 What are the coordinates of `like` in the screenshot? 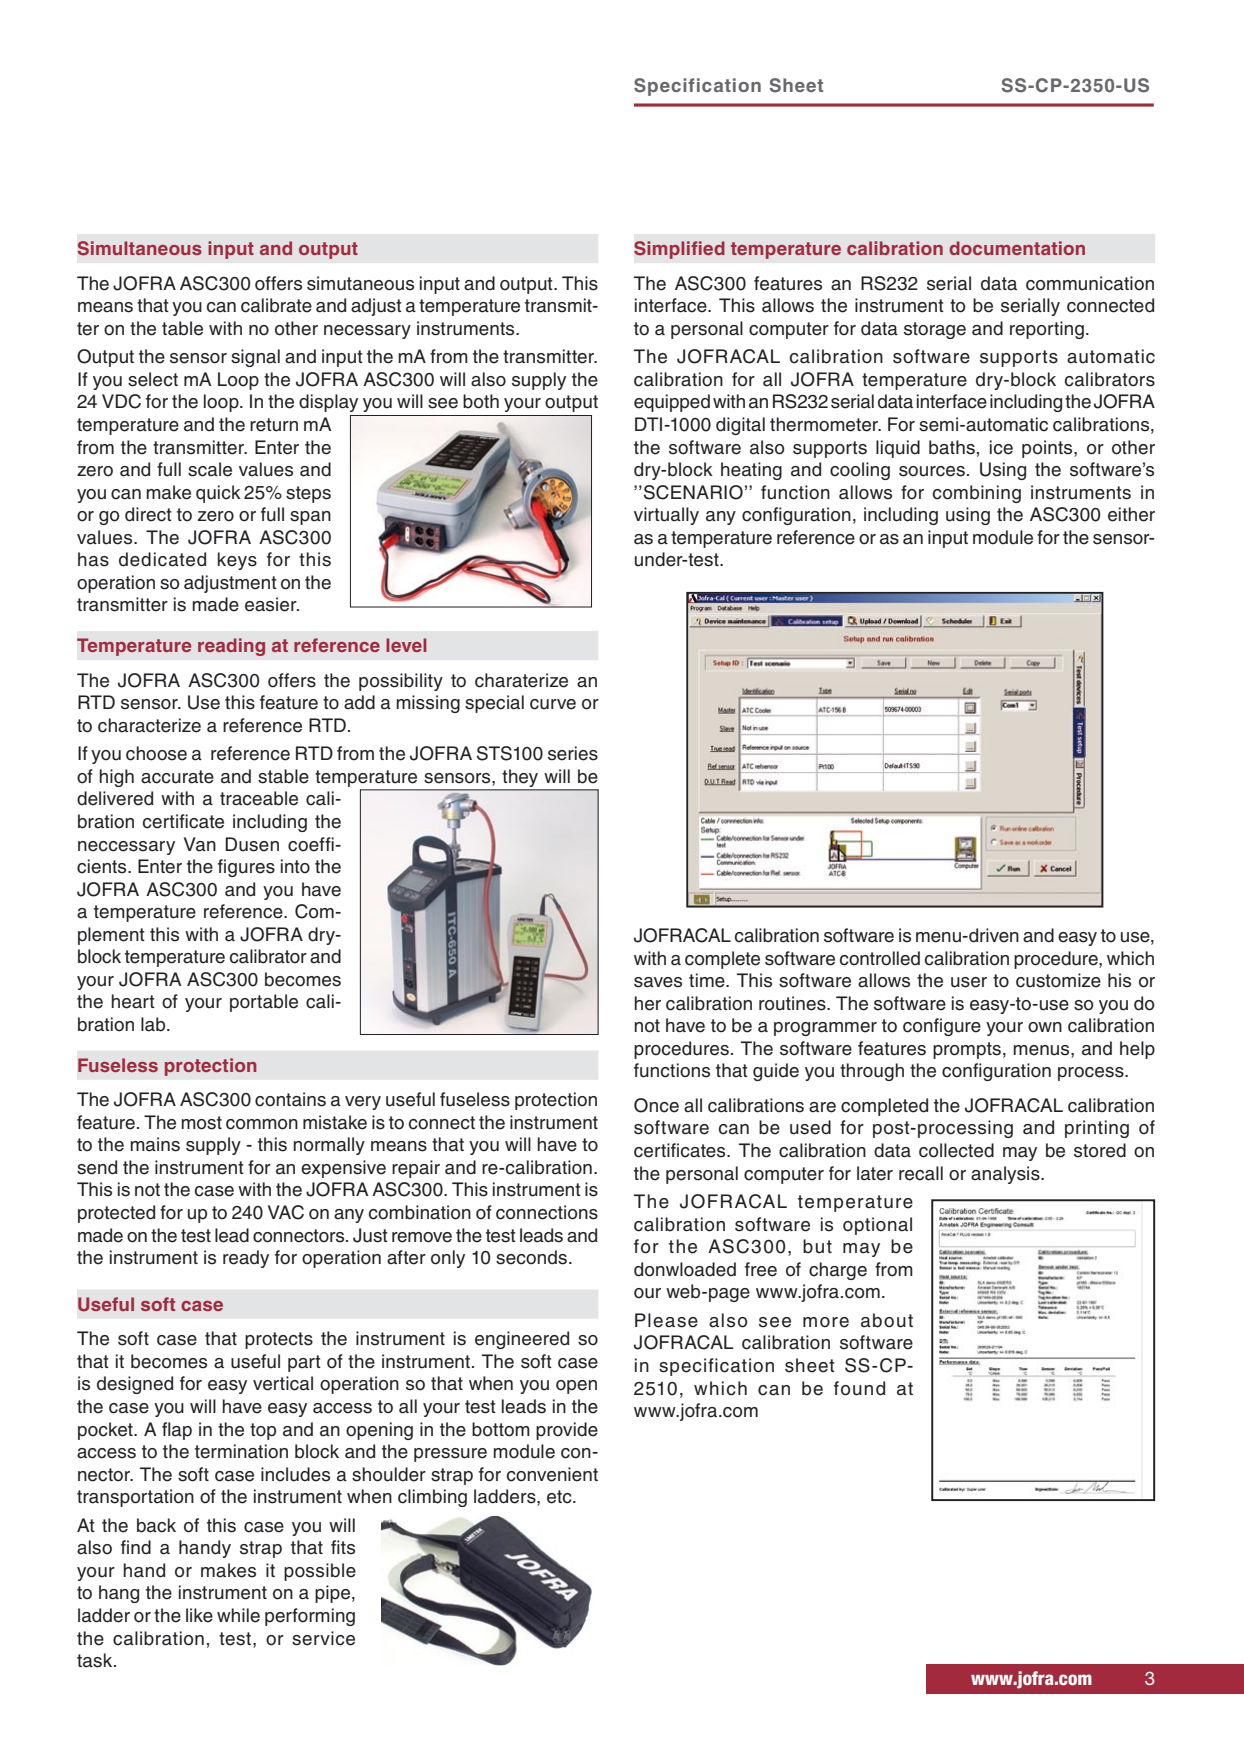 It's located at (199, 1615).
